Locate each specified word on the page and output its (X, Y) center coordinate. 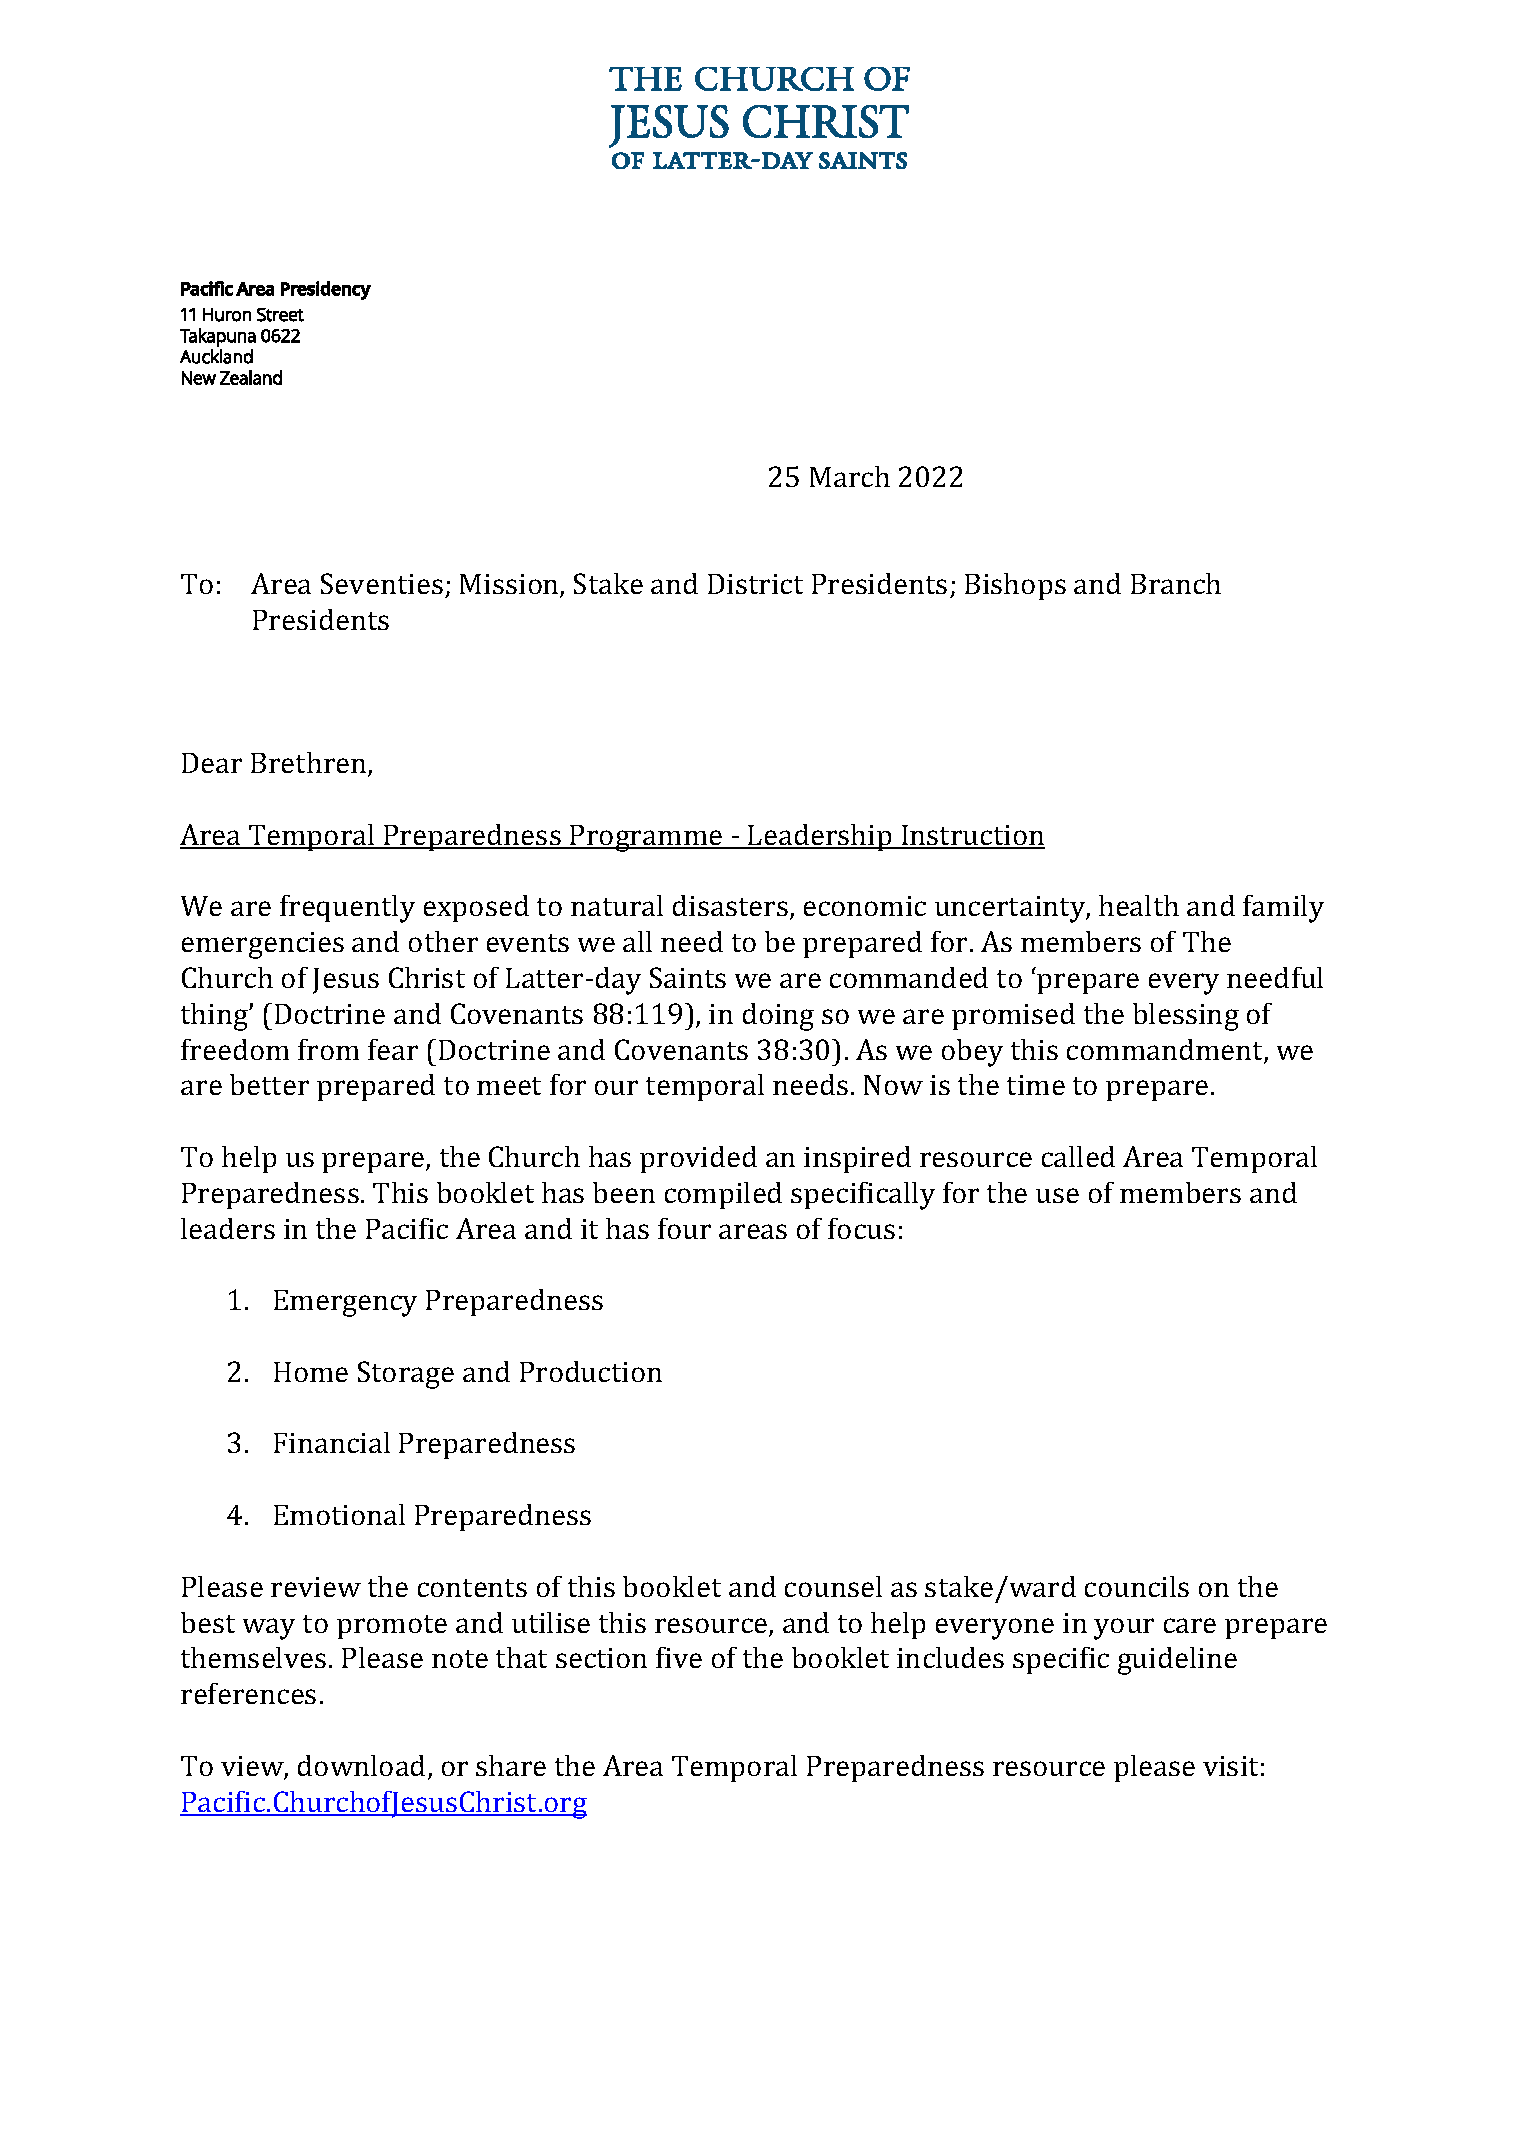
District (755, 584)
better (269, 1084)
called (1078, 1156)
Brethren (310, 764)
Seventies (382, 583)
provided (698, 1159)
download (361, 1765)
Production (591, 1371)
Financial (332, 1442)
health (1139, 905)
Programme (646, 838)
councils (1137, 1586)
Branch (1176, 583)
